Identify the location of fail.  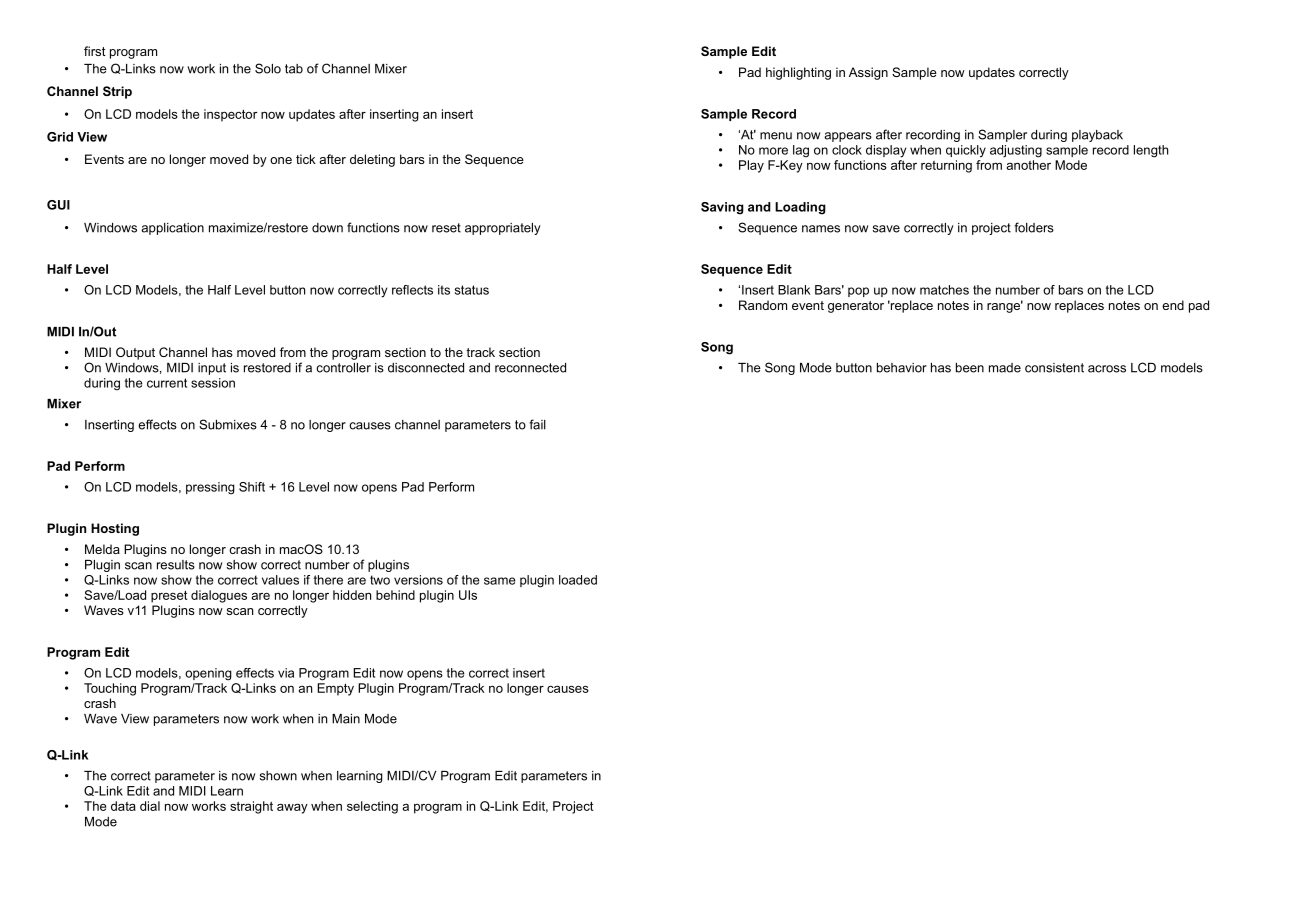
(537, 424).
